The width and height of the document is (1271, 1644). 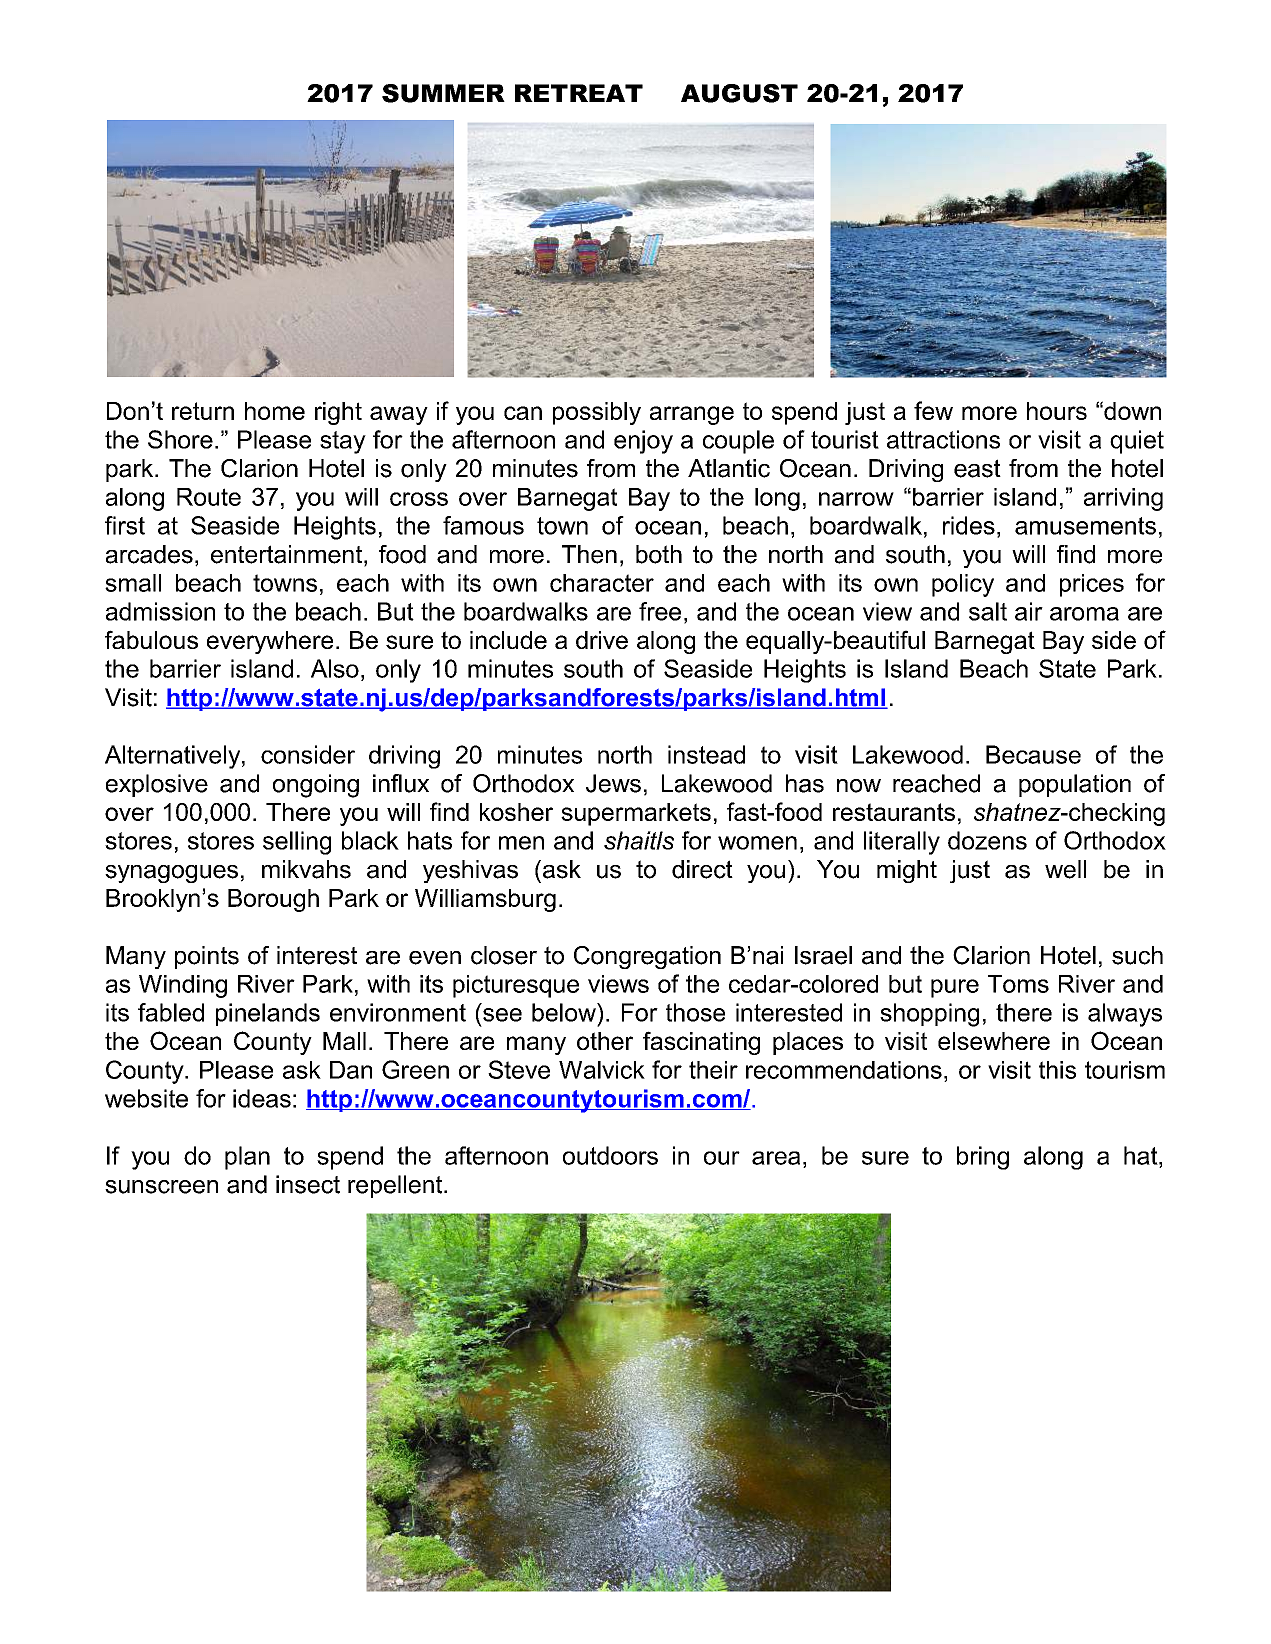 I want to click on plan, so click(x=247, y=1158).
